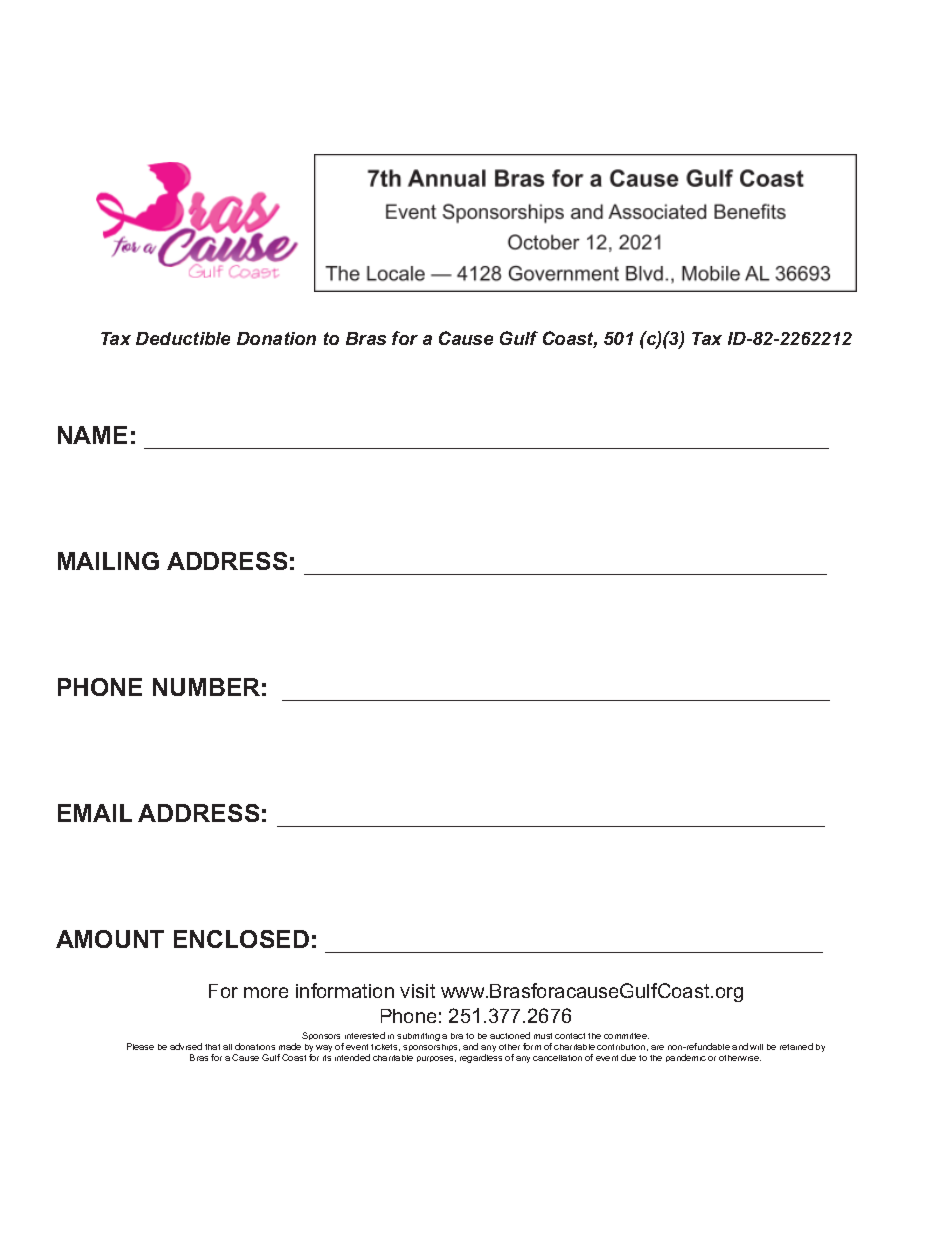 This screenshot has width=952, height=1233. Describe the element at coordinates (241, 939) in the screenshot. I see `ENCLOSED` at that location.
